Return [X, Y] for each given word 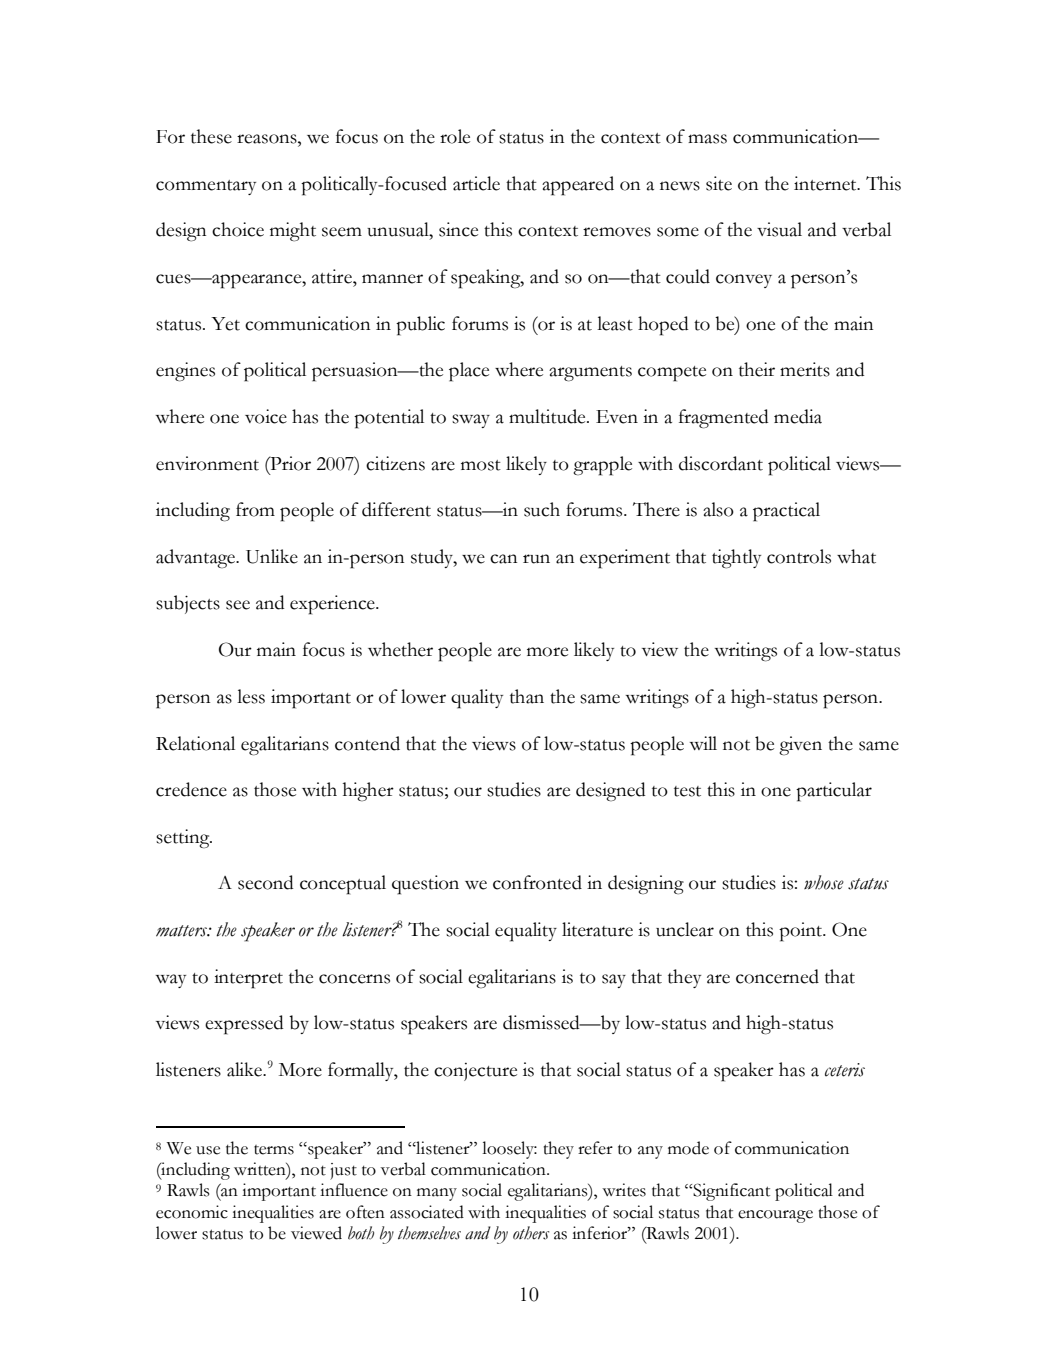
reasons [268, 139]
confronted [537, 882]
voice [266, 416]
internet [826, 183]
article [476, 183]
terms [274, 1150]
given [800, 746]
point [801, 932]
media [798, 416]
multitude [548, 416]
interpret [248, 979]
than [527, 696]
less [251, 696]
